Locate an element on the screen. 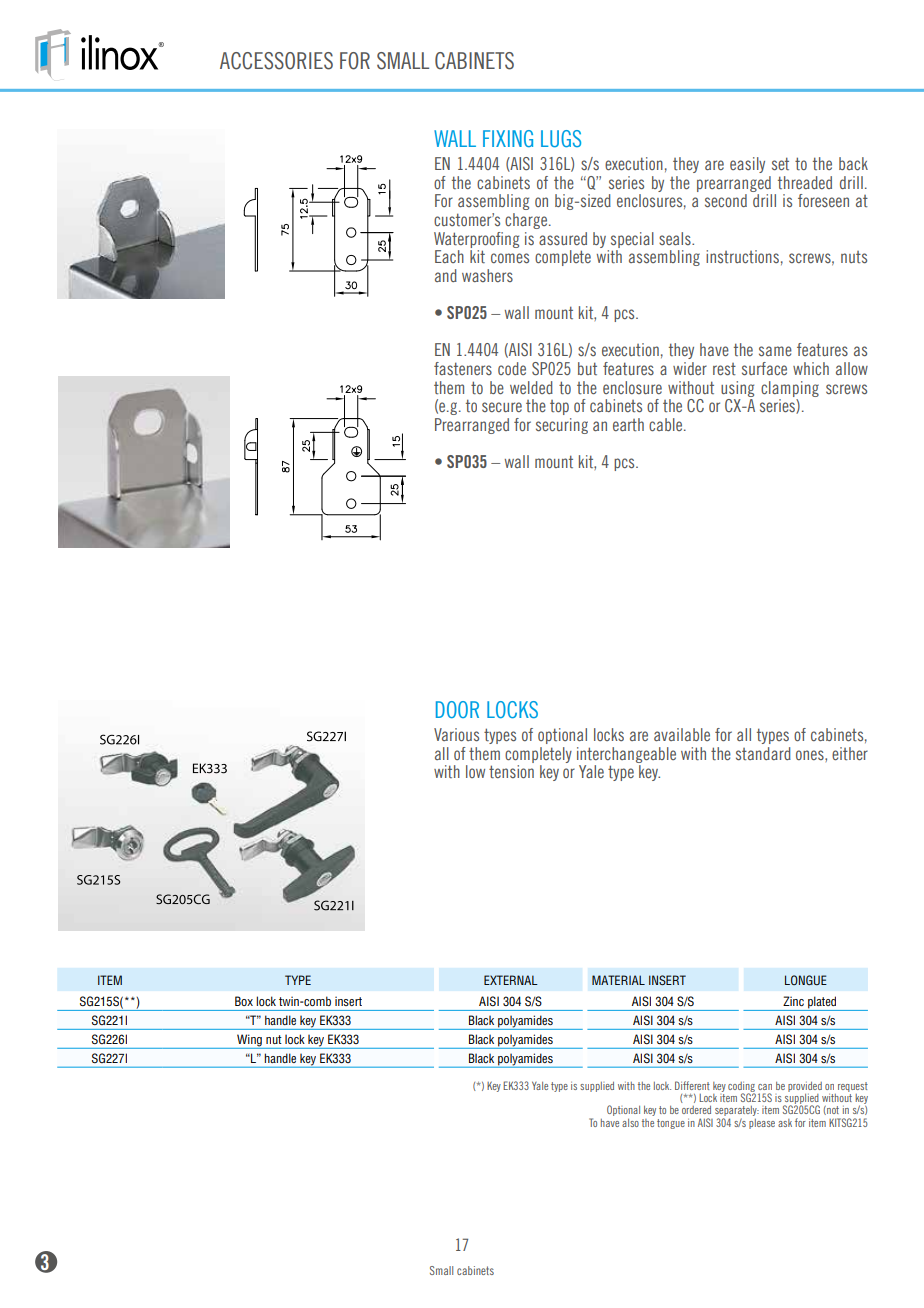 The width and height of the screenshot is (924, 1308). Wing is located at coordinates (249, 1041).
